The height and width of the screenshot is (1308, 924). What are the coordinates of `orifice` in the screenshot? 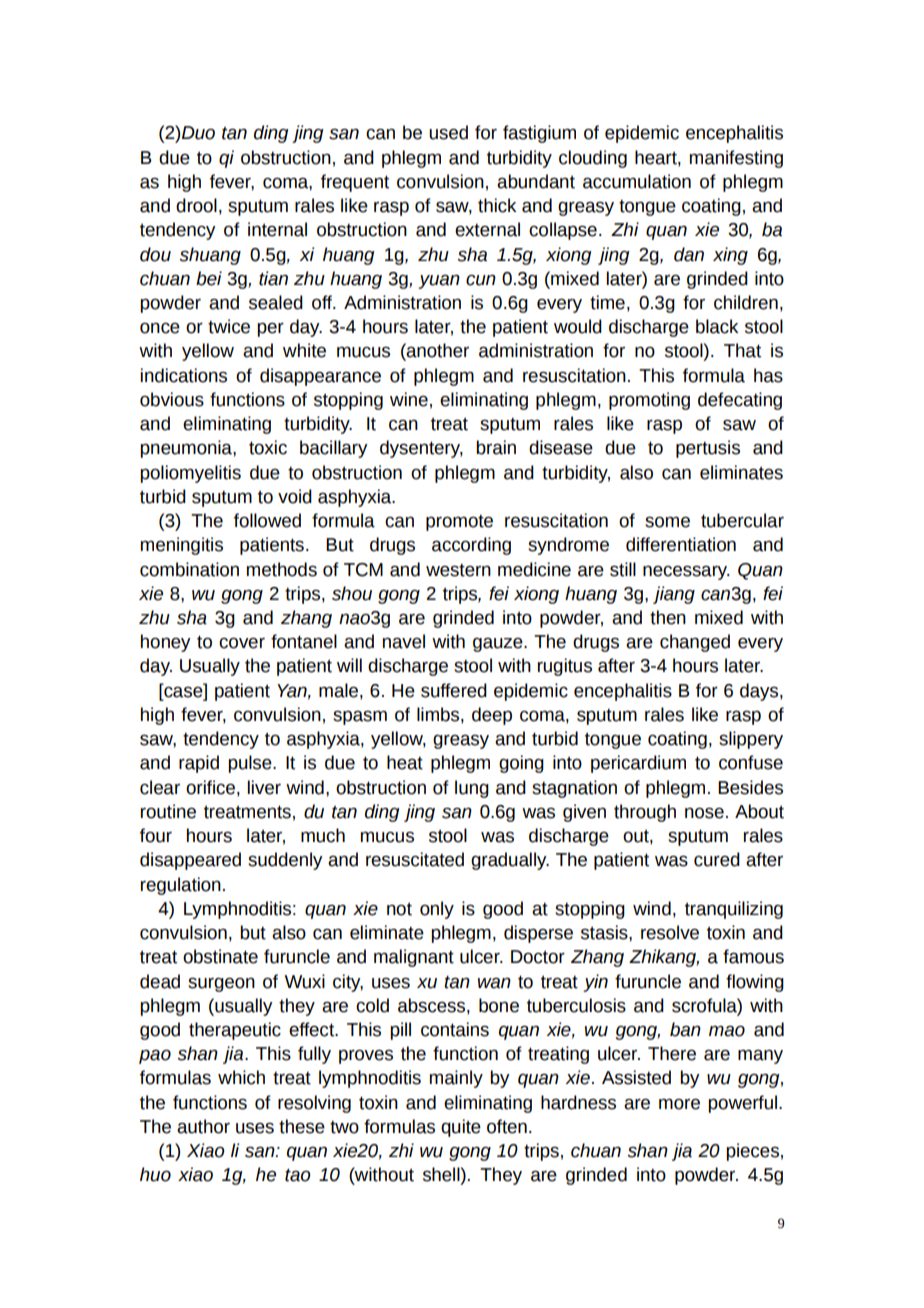 It's located at (210, 787).
